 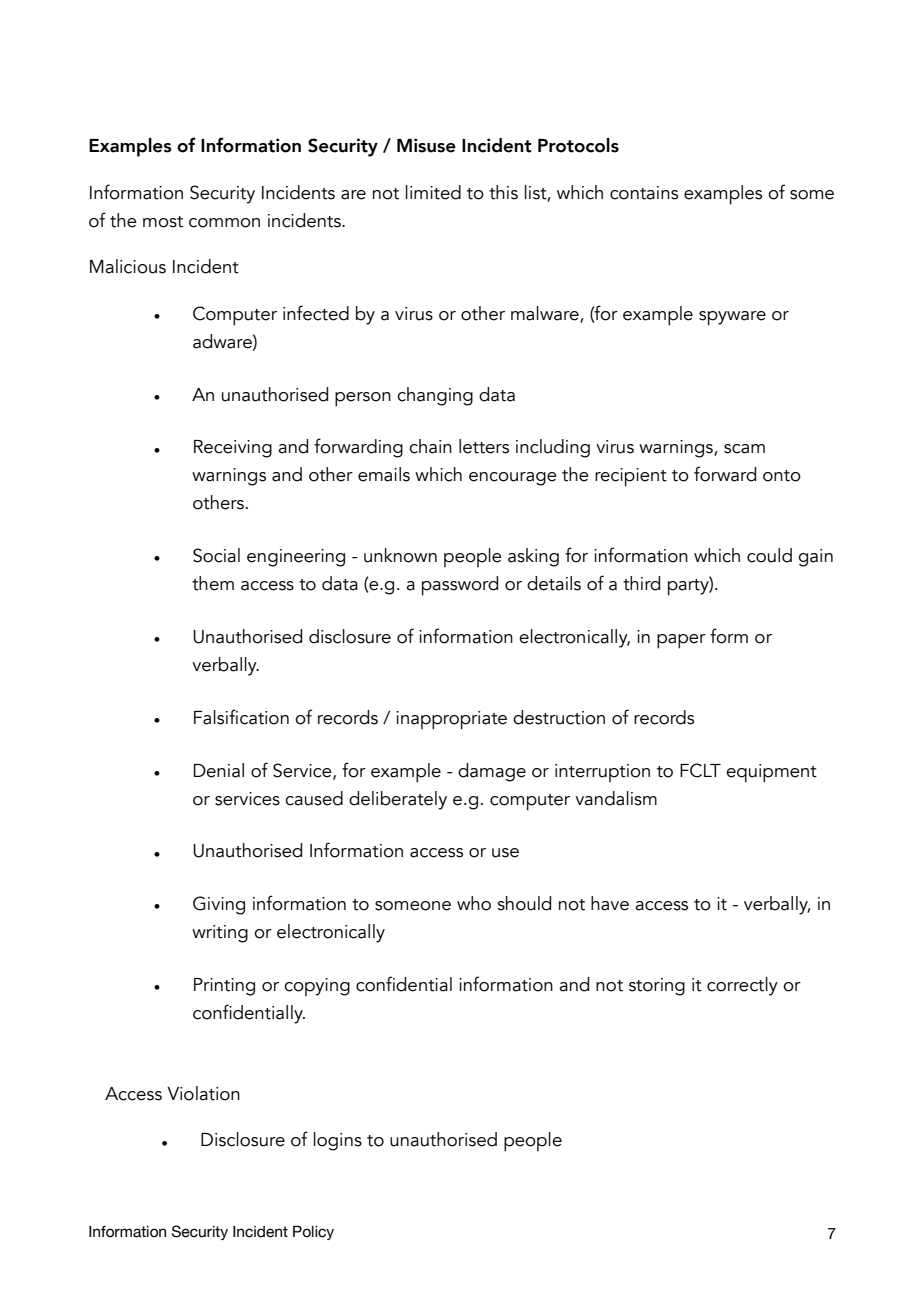 I want to click on Social, so click(x=216, y=555).
